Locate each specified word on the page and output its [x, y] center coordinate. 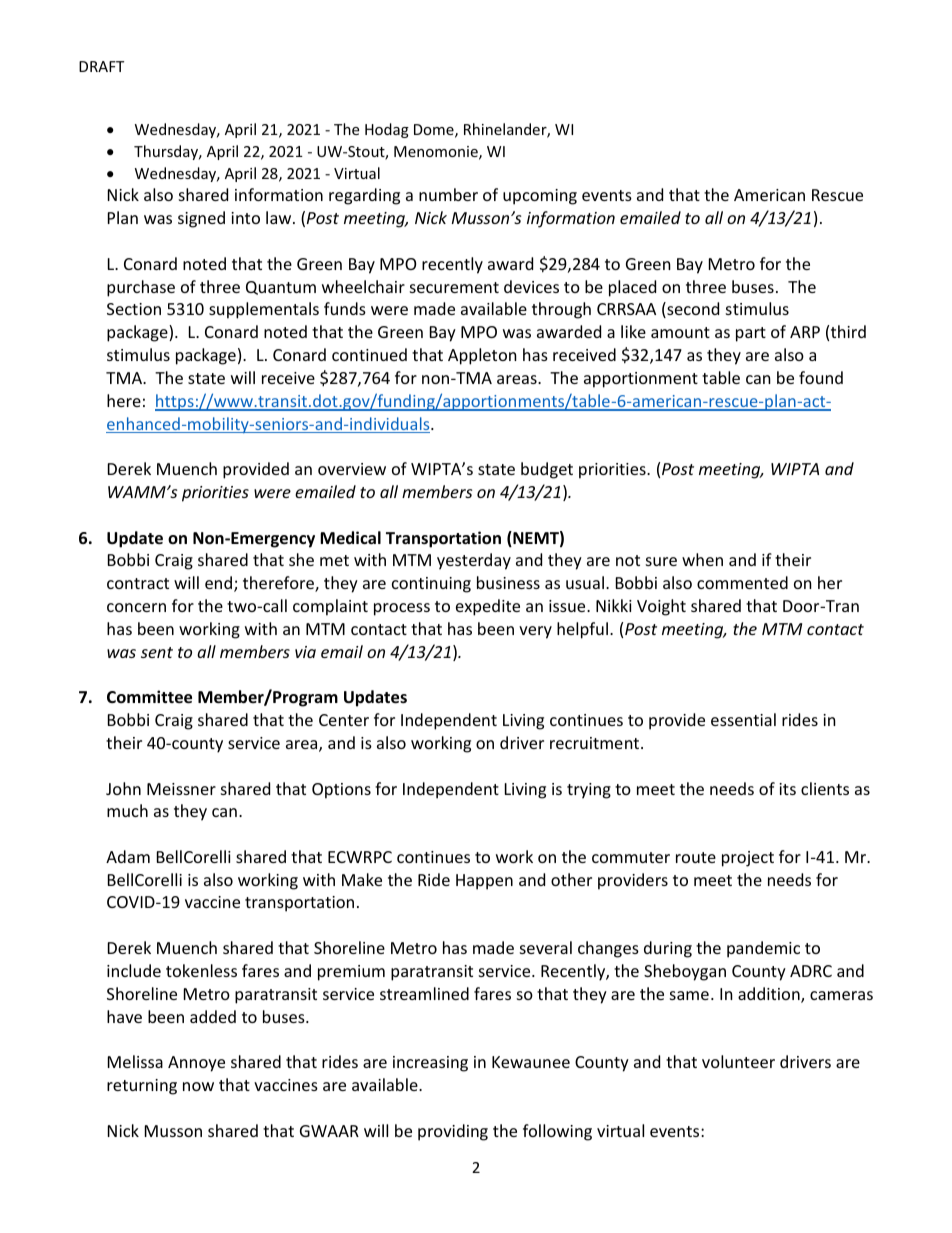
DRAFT [101, 66]
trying [589, 791]
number [448, 194]
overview [352, 469]
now [198, 1086]
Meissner [181, 789]
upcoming [540, 197]
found [821, 377]
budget [547, 470]
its [787, 789]
